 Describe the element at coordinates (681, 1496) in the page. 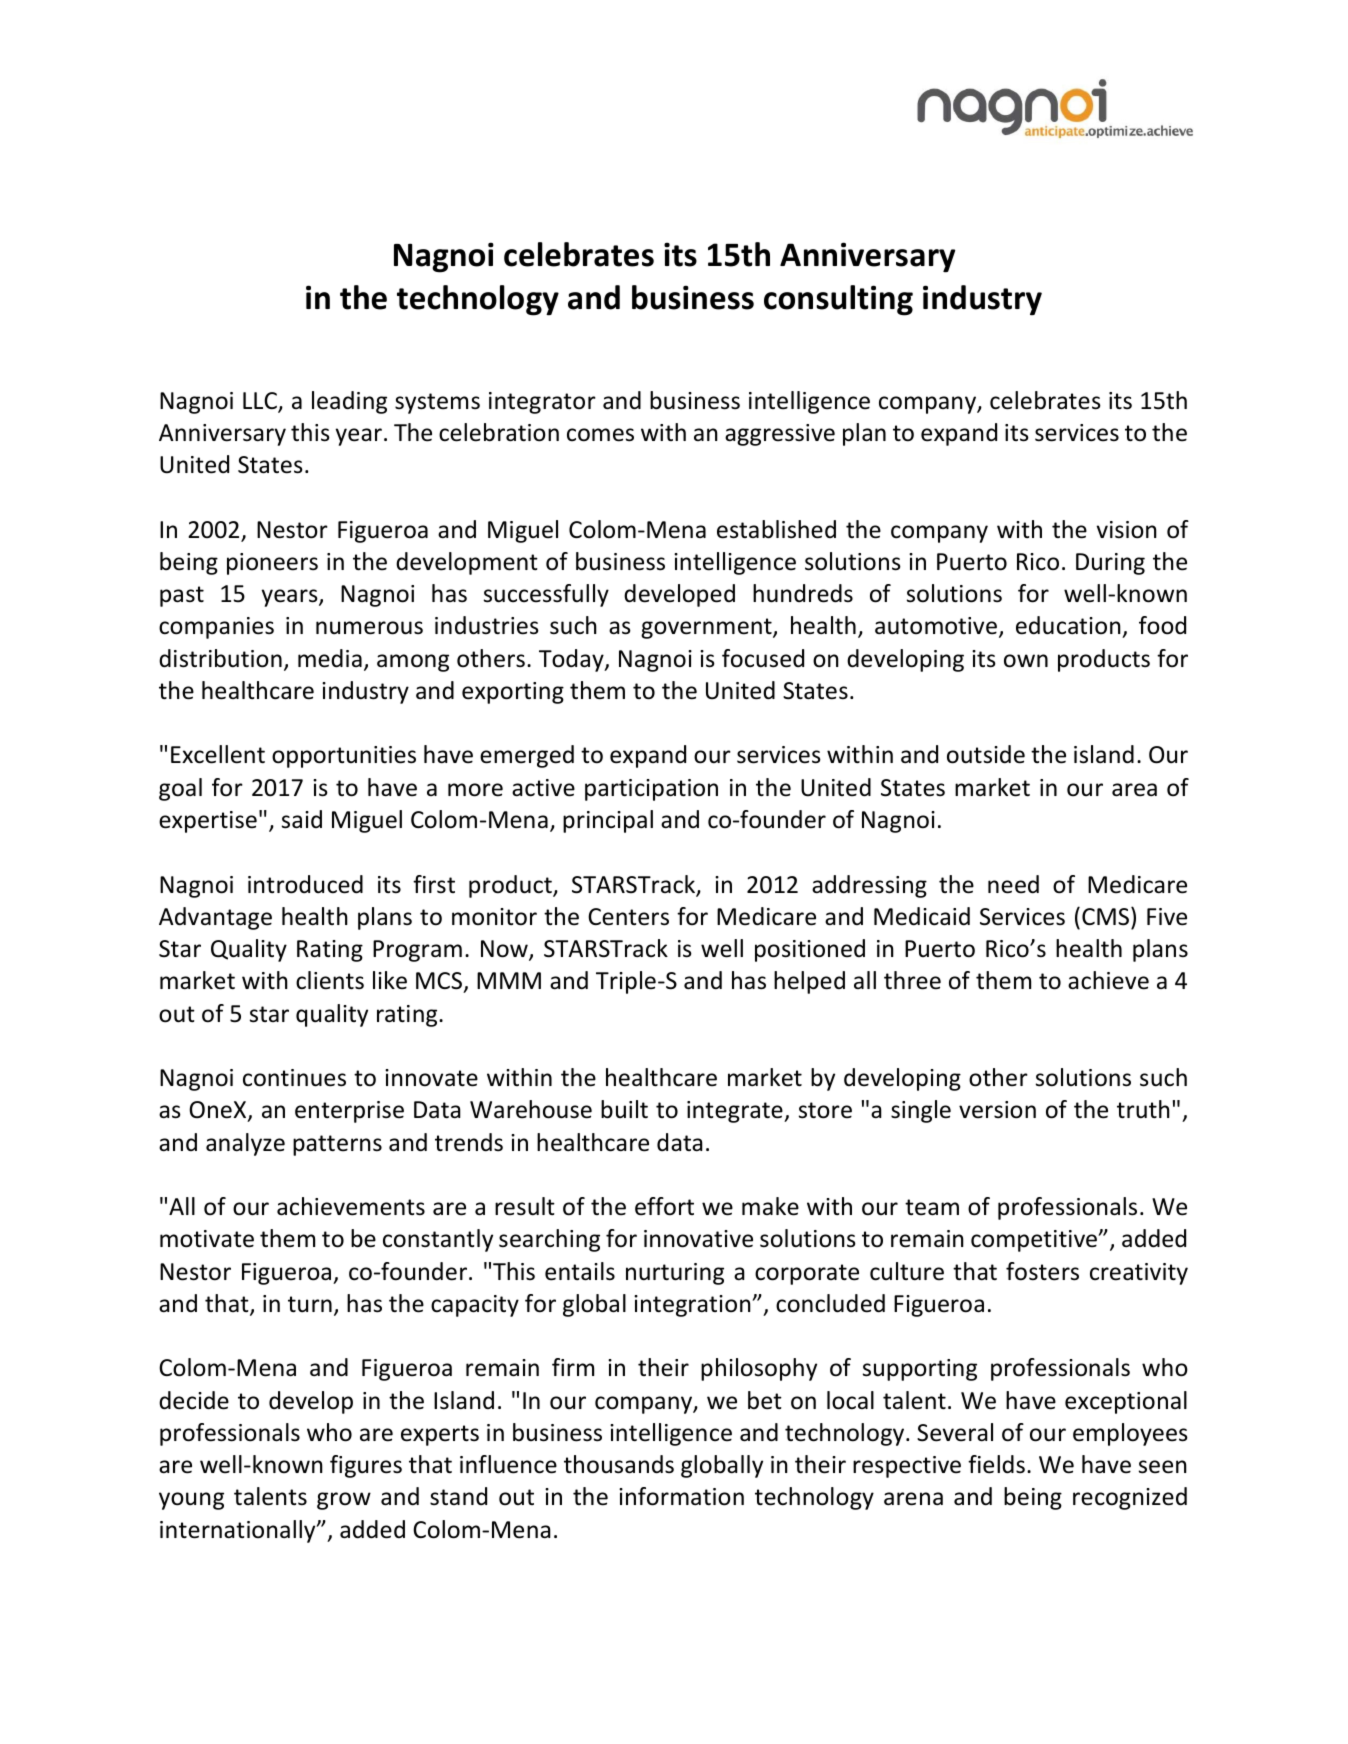

I see `information` at that location.
